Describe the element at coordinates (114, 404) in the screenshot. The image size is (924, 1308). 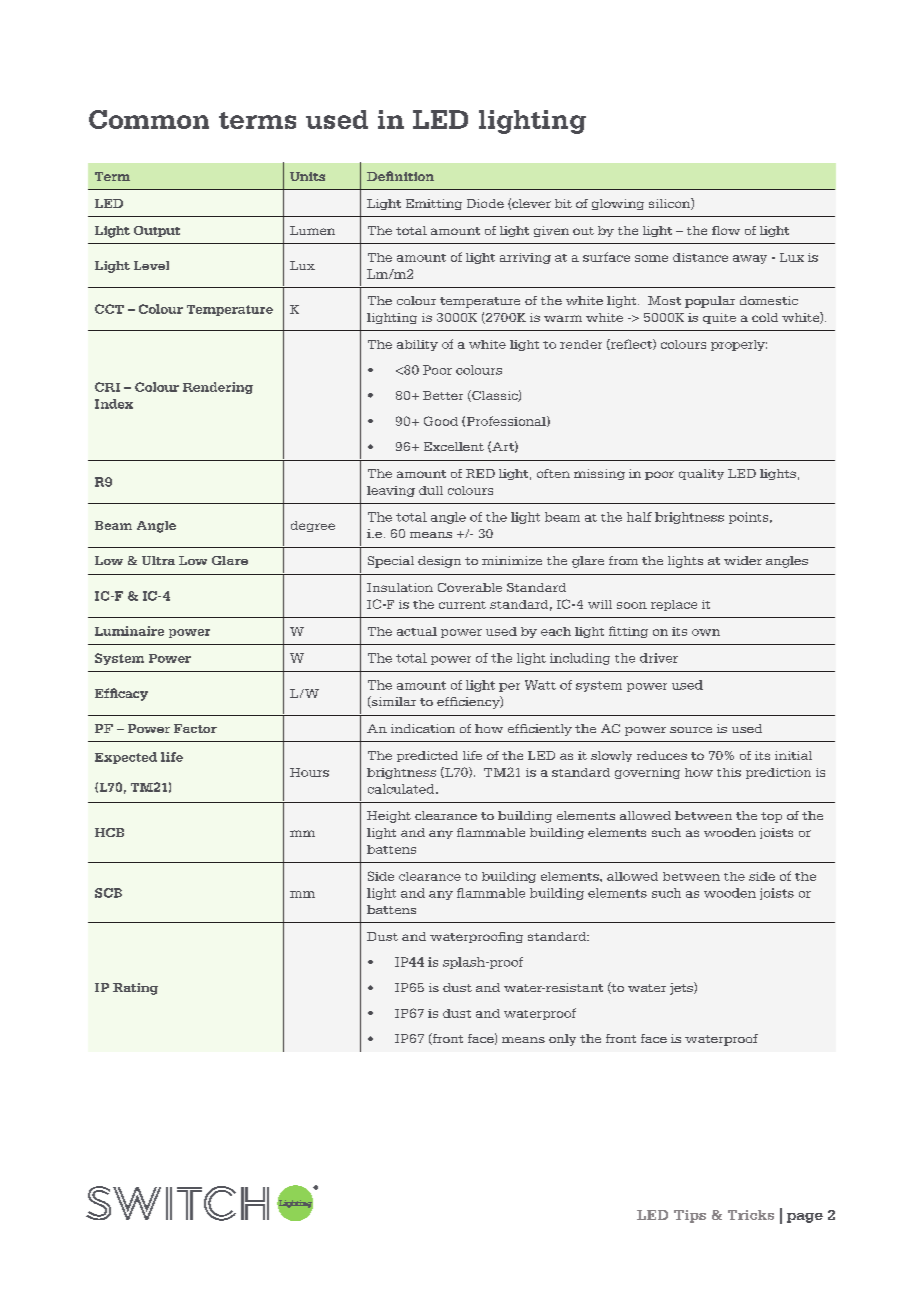
I see `Index` at that location.
